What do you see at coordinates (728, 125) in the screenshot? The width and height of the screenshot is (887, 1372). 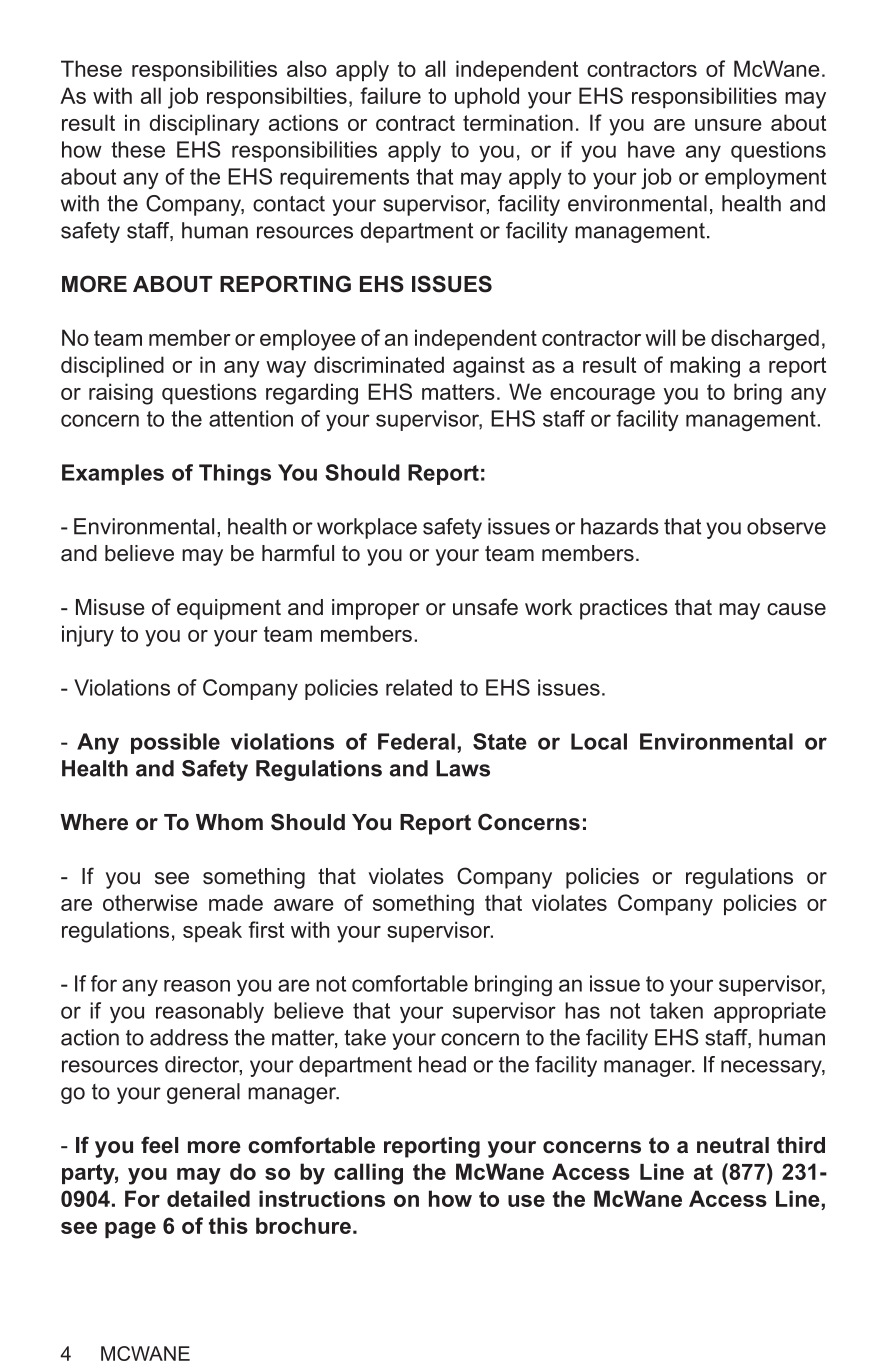 I see `unsure` at bounding box center [728, 125].
